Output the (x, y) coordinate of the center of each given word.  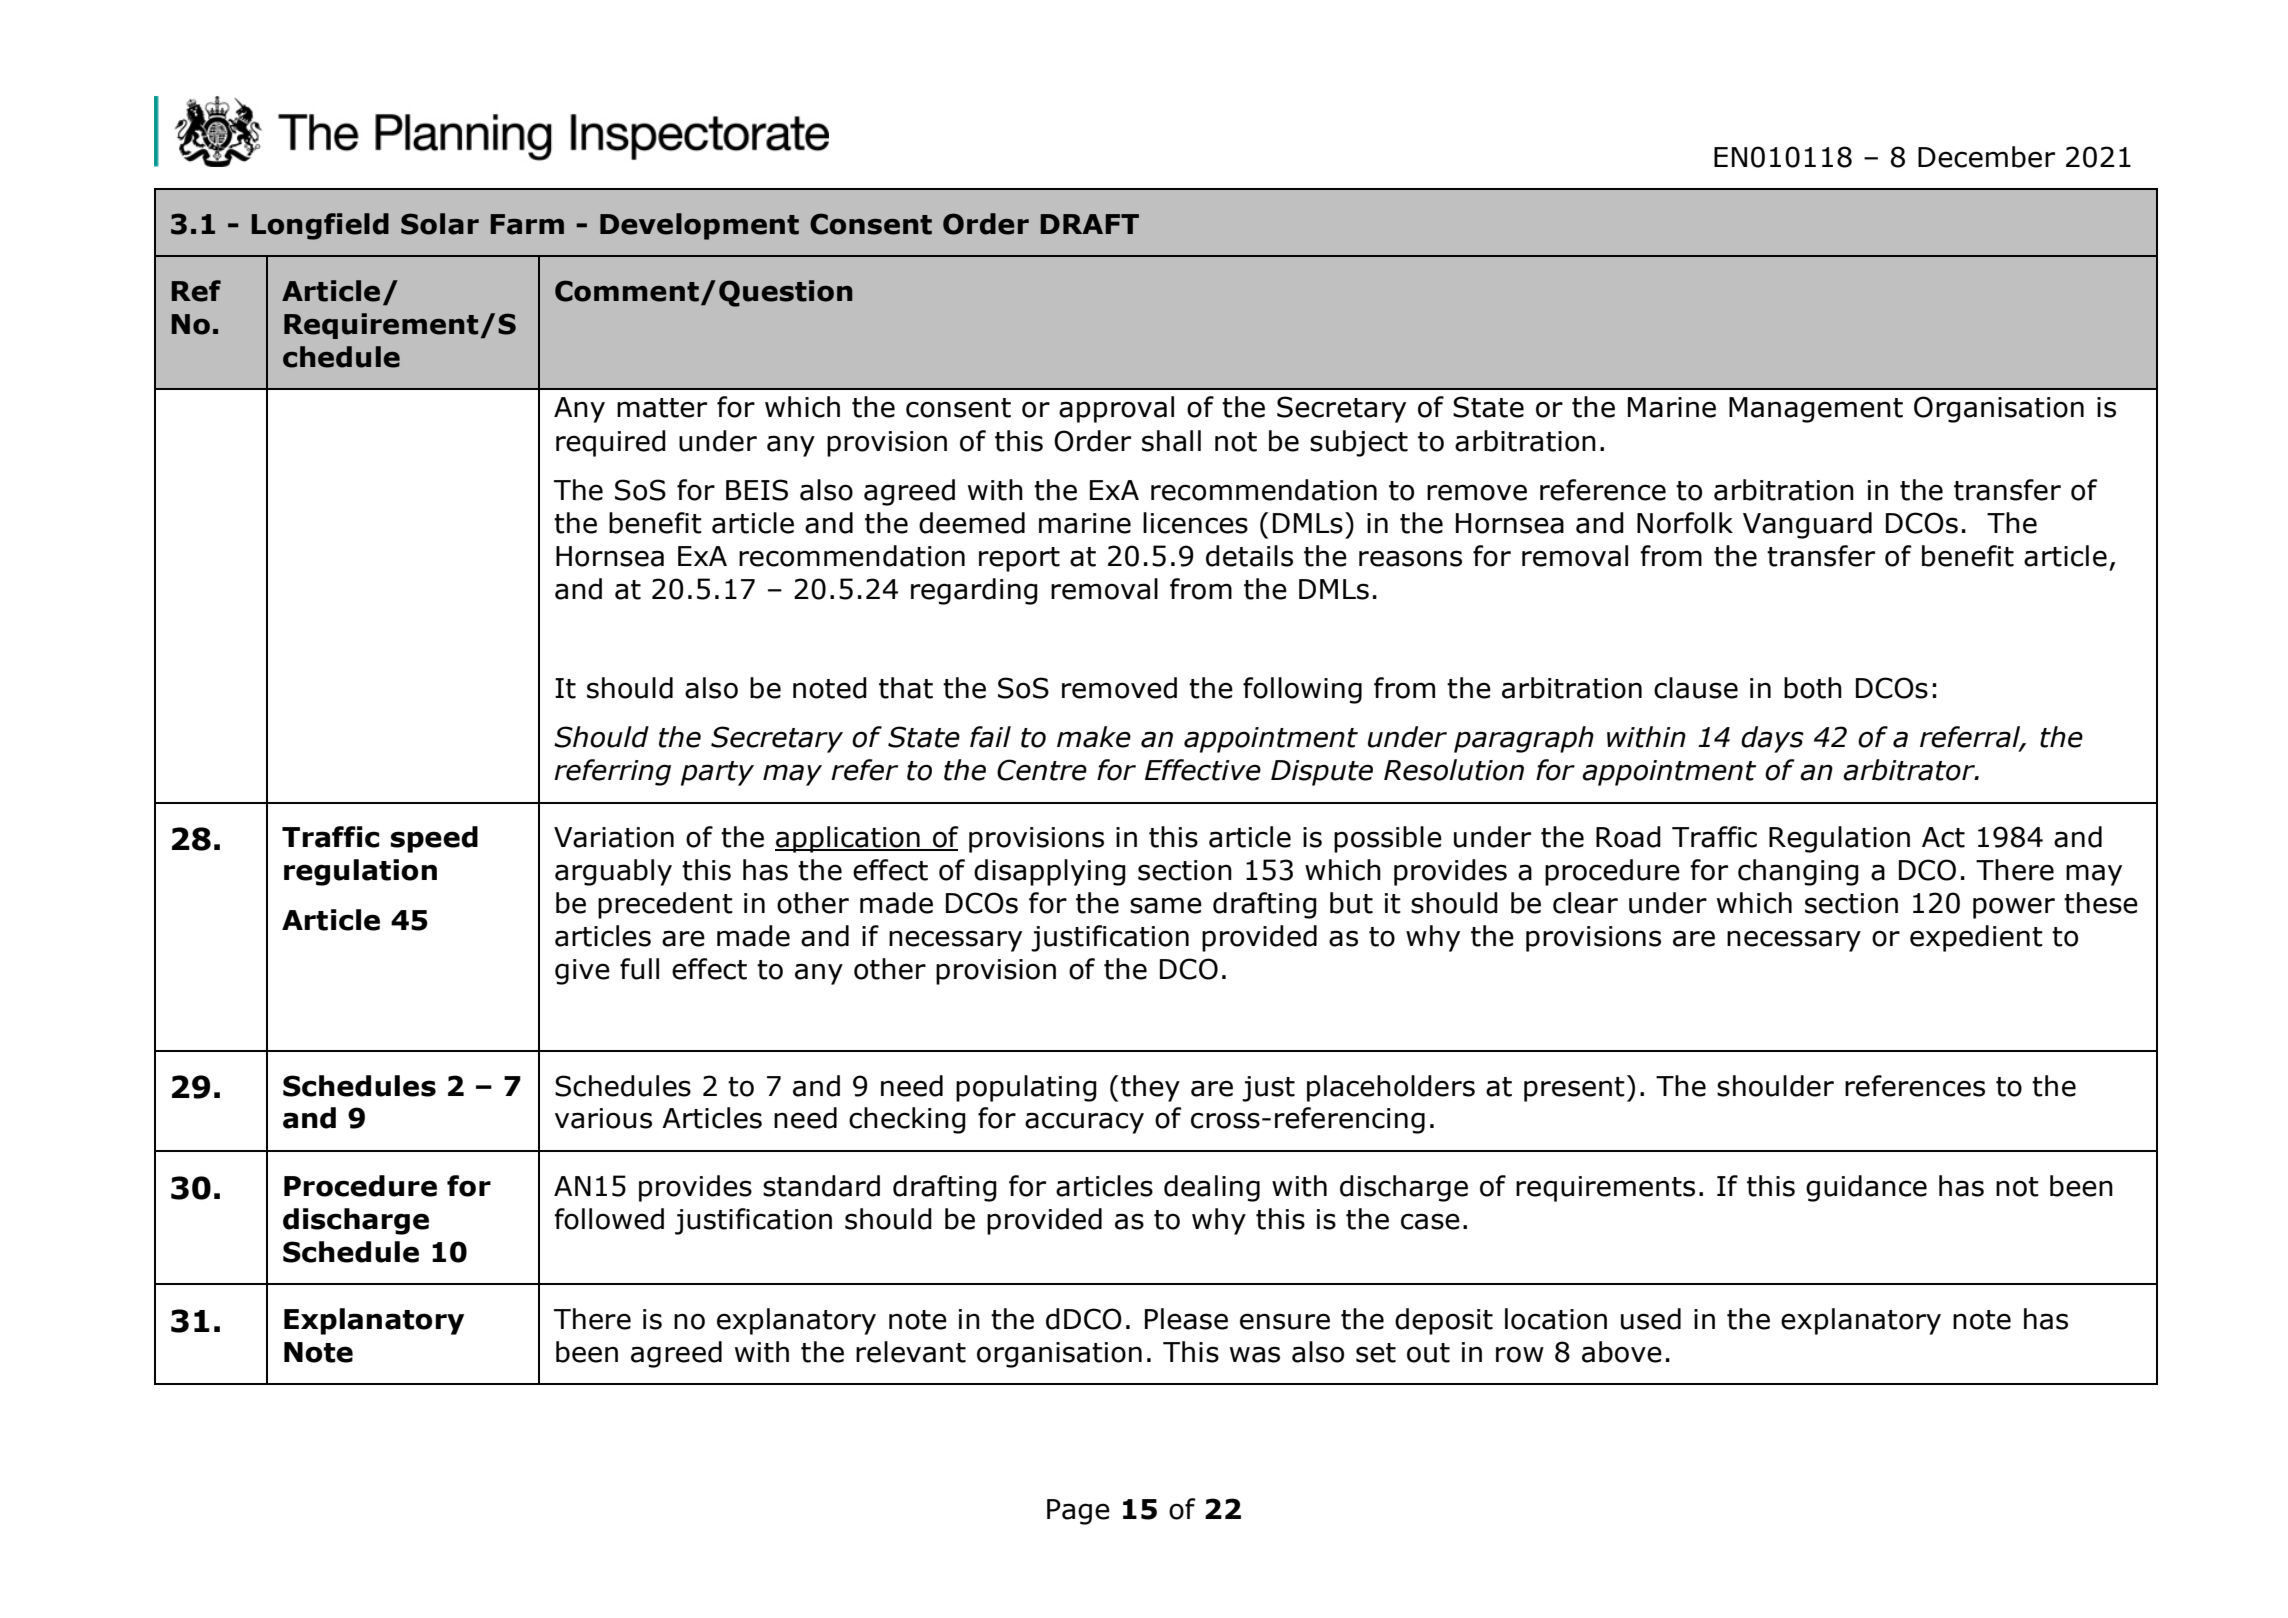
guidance (1866, 1188)
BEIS (757, 490)
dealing (1212, 1188)
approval (1116, 409)
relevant (911, 1352)
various (603, 1118)
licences (1195, 523)
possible (1388, 839)
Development (699, 226)
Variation (614, 837)
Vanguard (1807, 525)
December (1986, 157)
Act (1943, 837)
